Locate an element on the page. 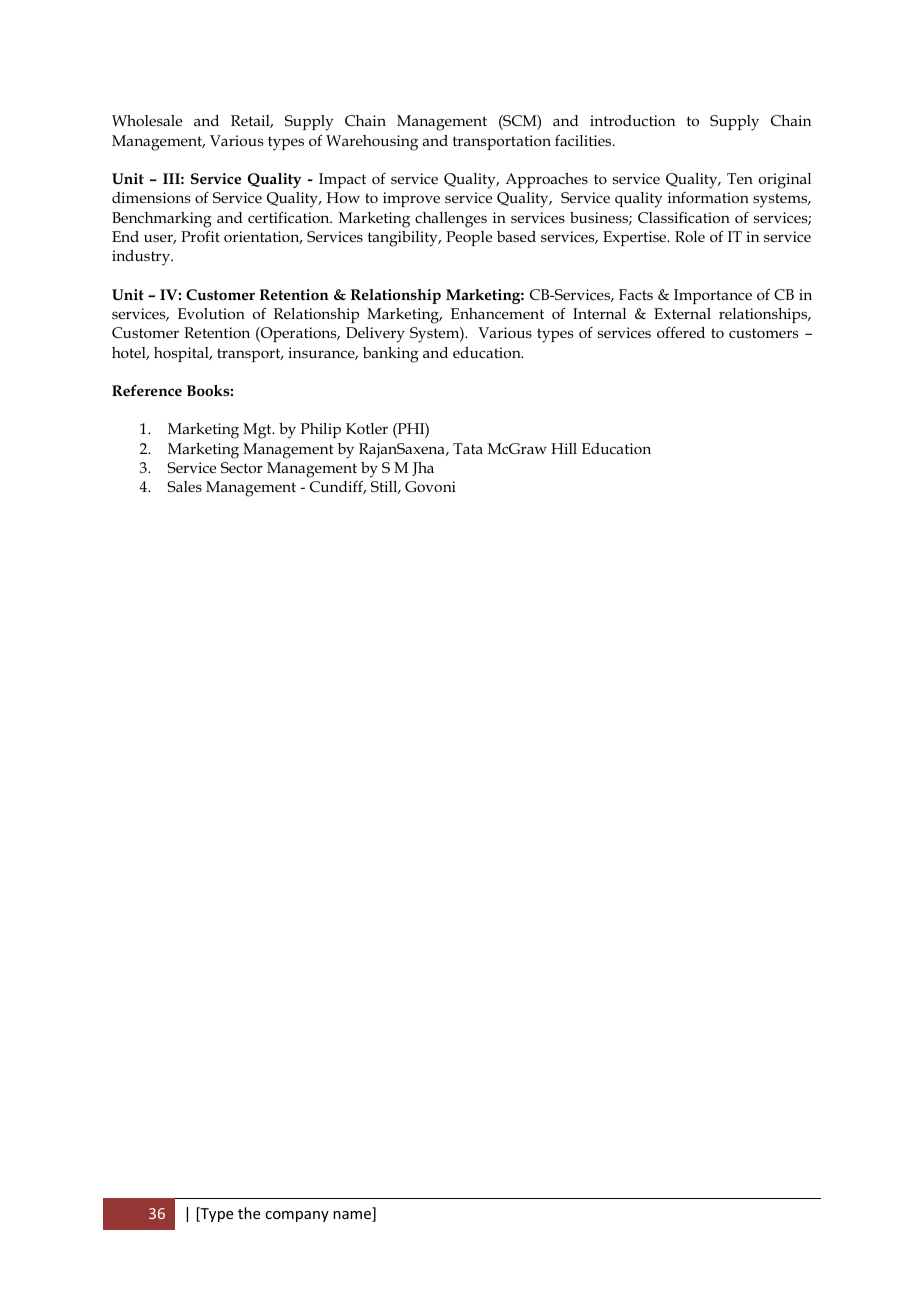  name is located at coordinates (353, 1216).
